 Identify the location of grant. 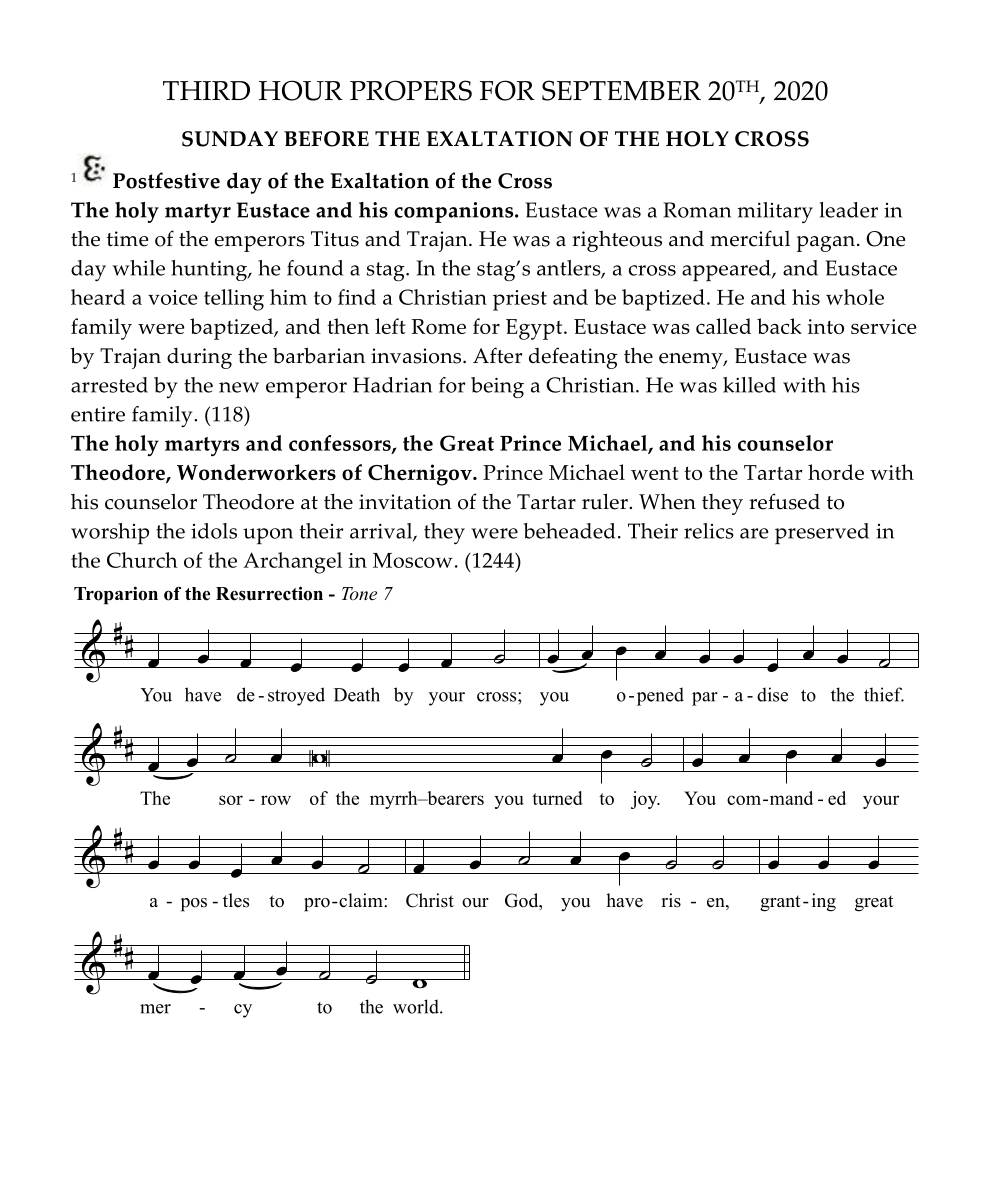
(780, 903).
